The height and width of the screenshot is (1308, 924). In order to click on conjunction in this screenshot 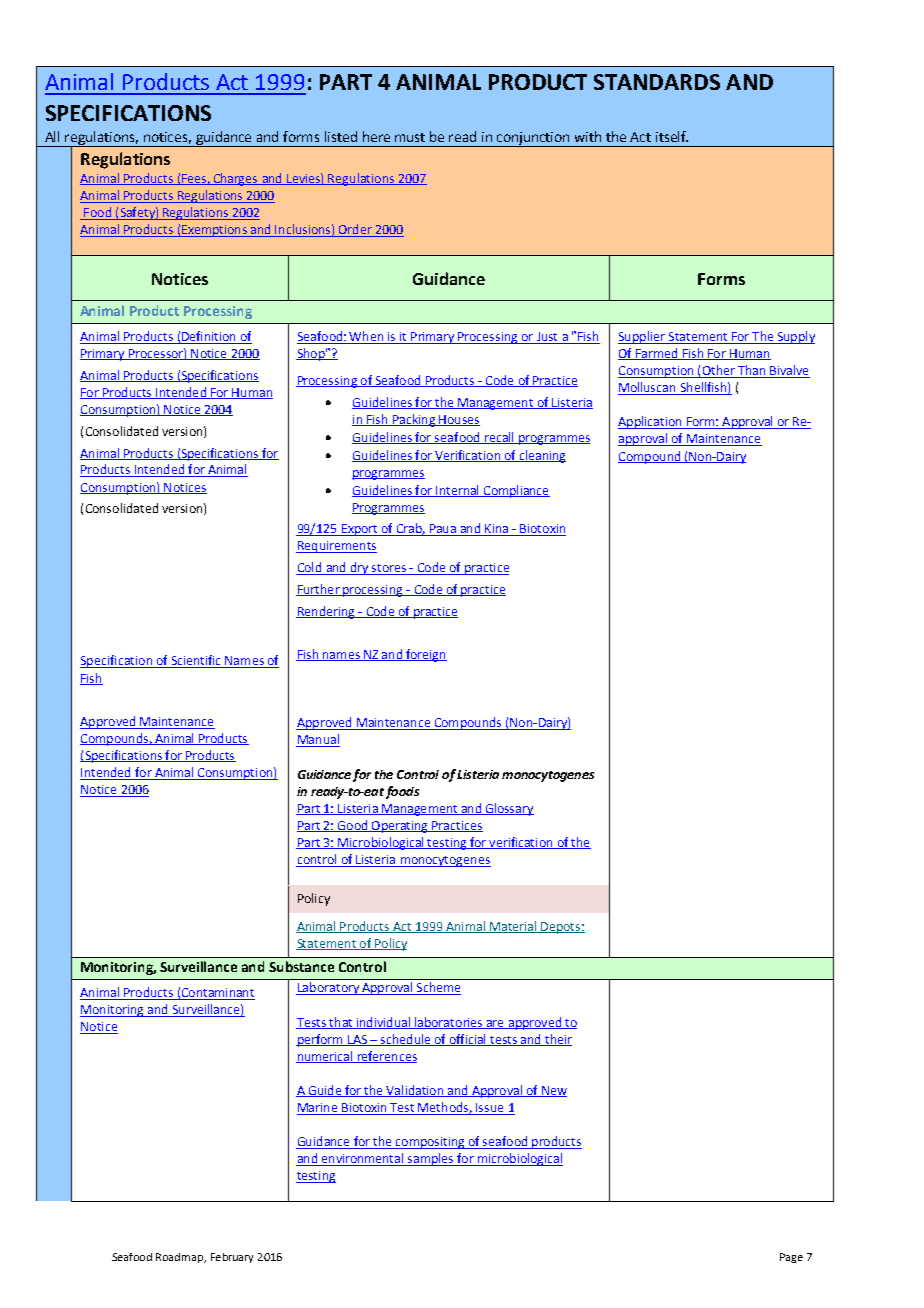, I will do `click(533, 139)`.
